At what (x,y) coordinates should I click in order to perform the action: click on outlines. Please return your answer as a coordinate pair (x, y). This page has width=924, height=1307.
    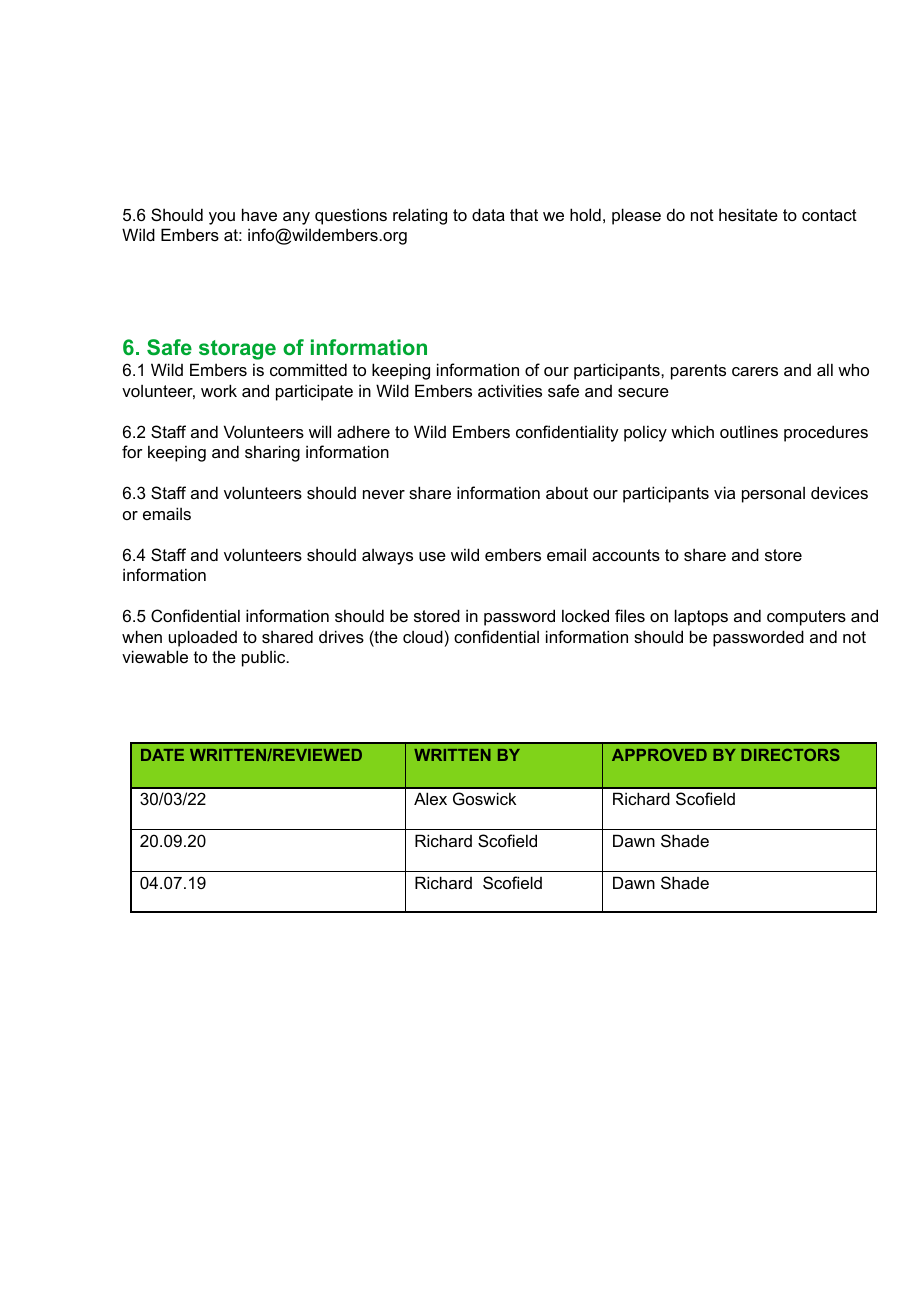
    Looking at the image, I should click on (749, 431).
